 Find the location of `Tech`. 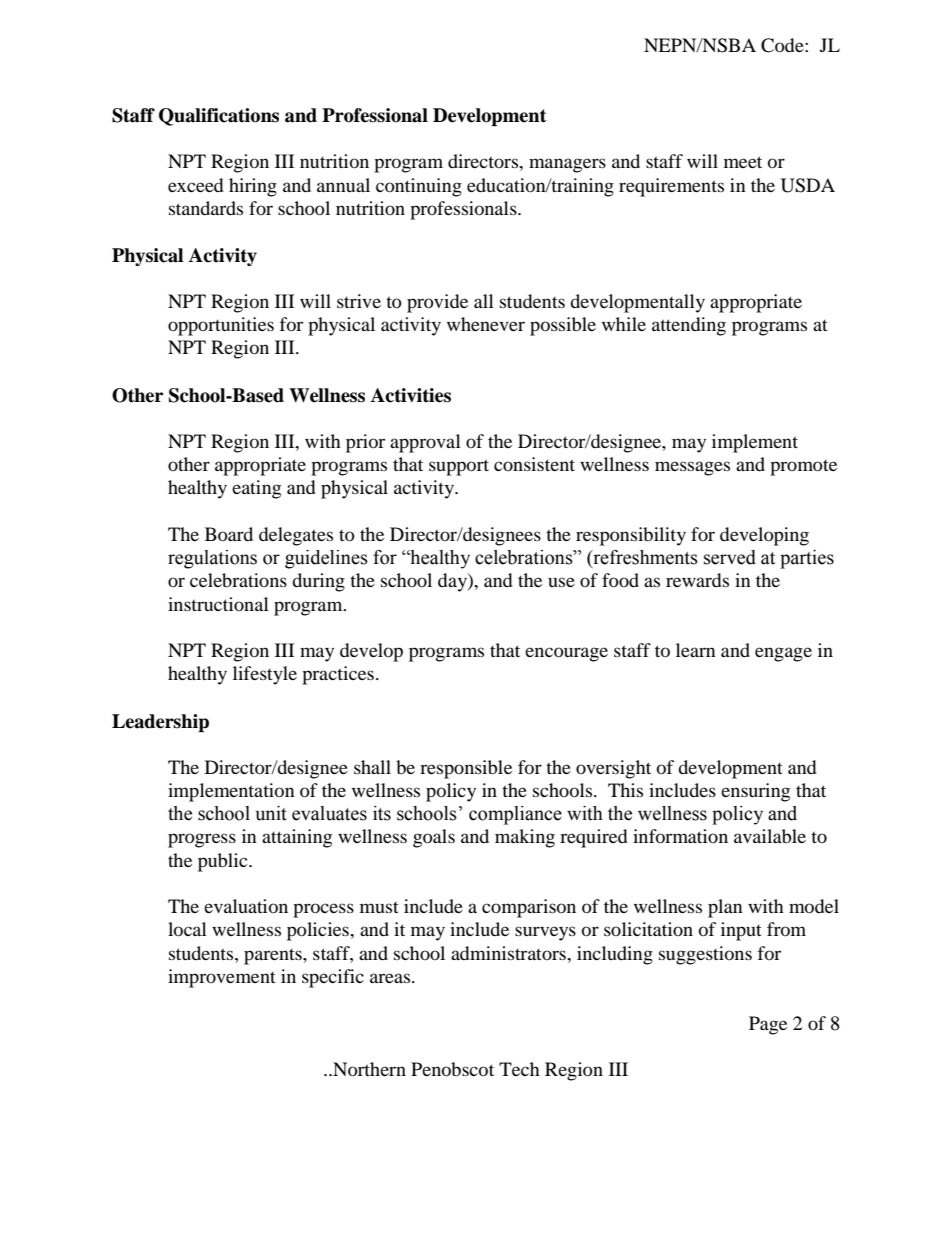

Tech is located at coordinates (519, 1069).
